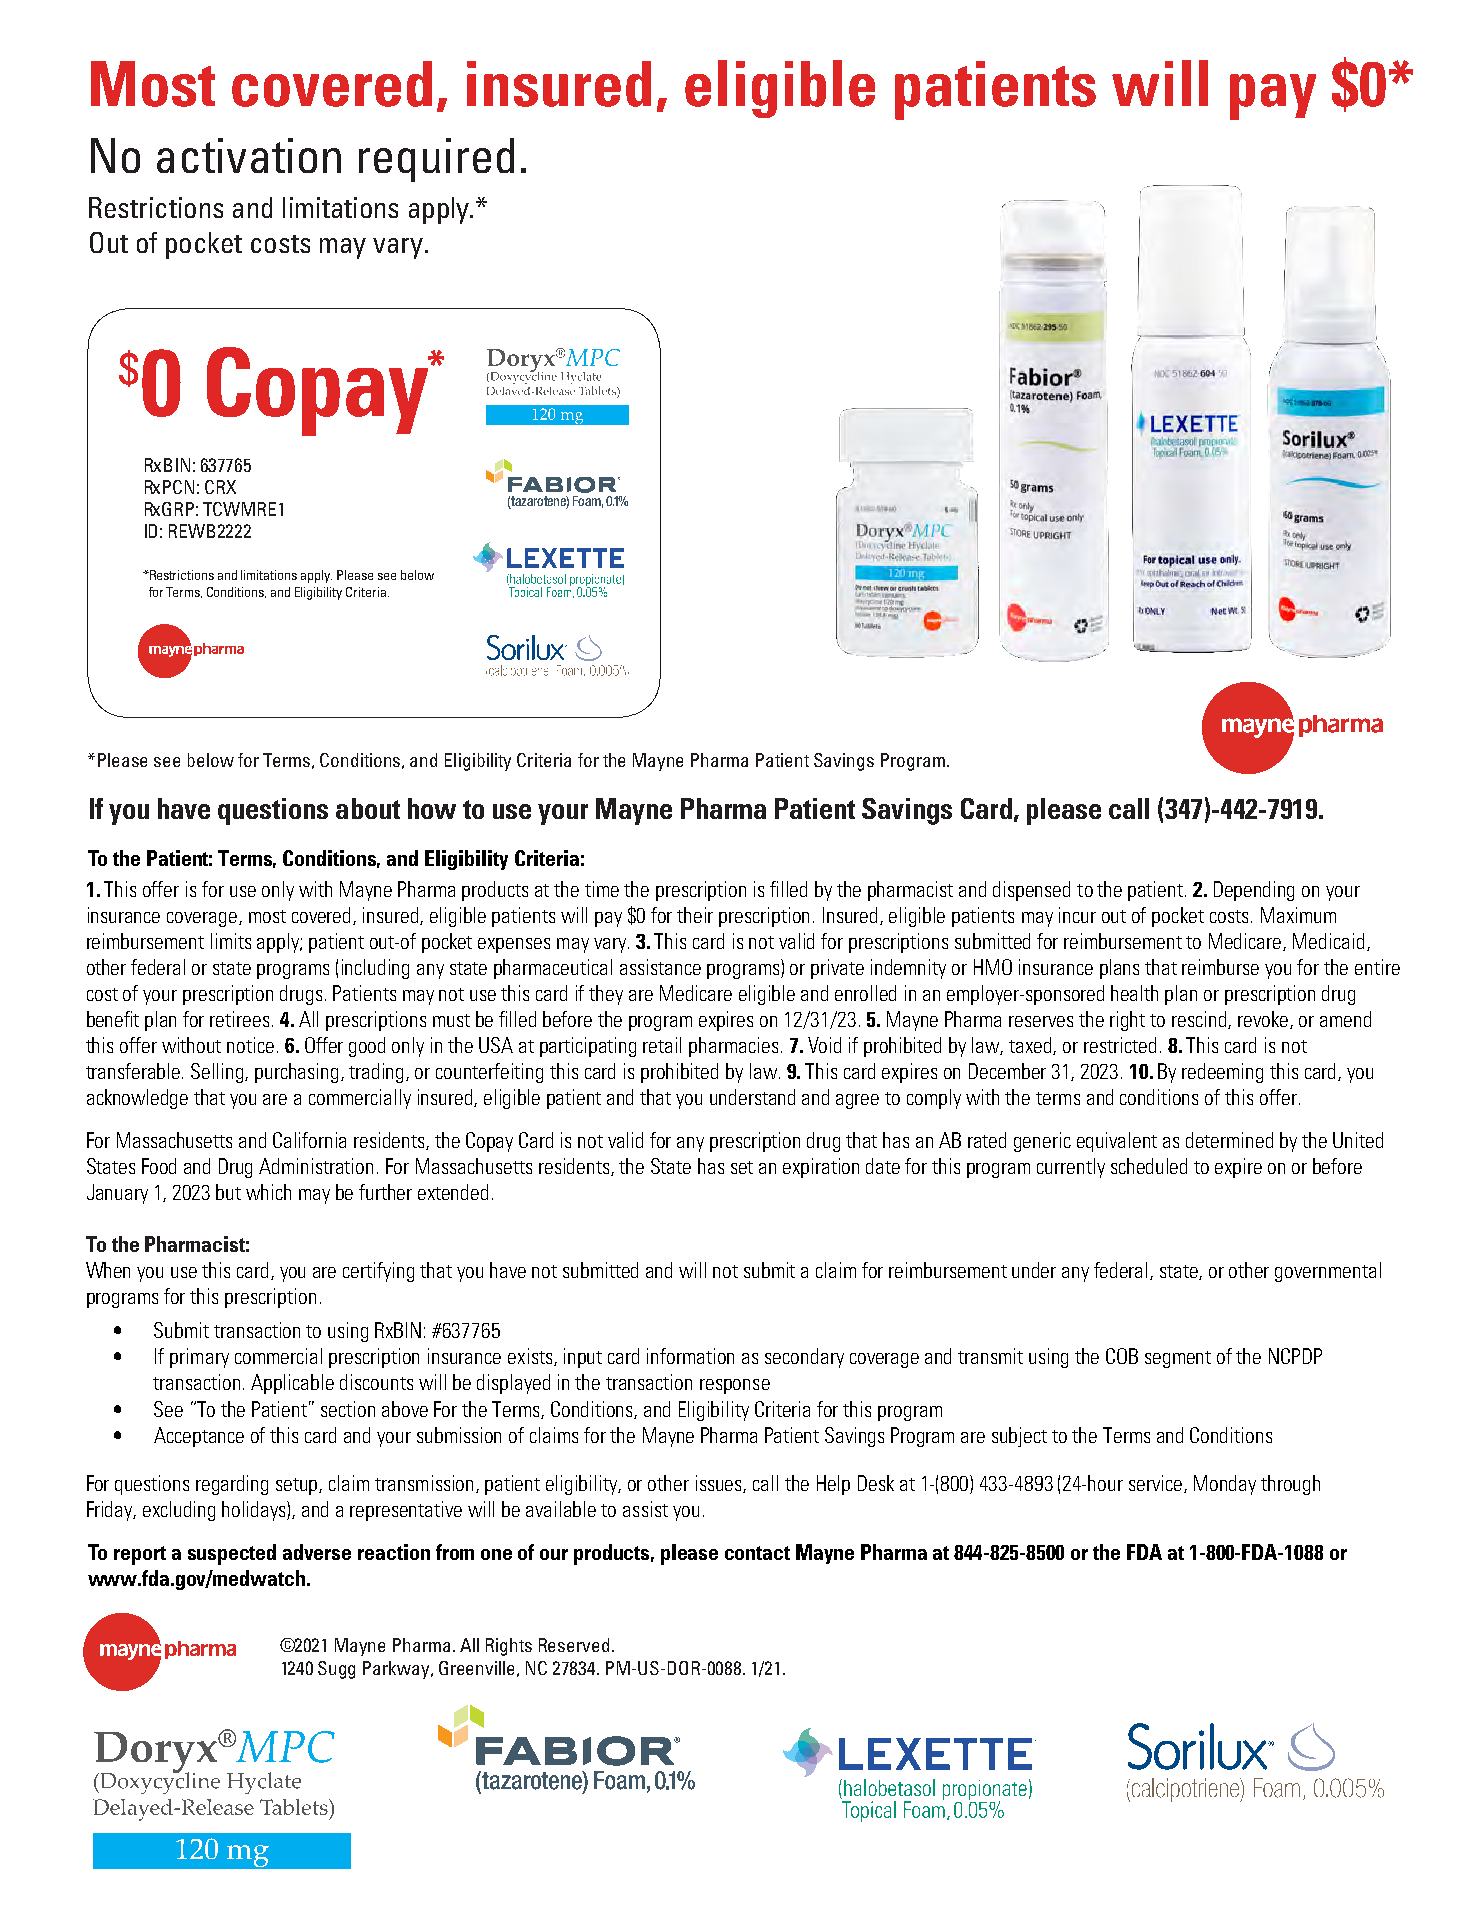 The image size is (1477, 1911). What do you see at coordinates (1254, 891) in the screenshot?
I see `Depending` at bounding box center [1254, 891].
